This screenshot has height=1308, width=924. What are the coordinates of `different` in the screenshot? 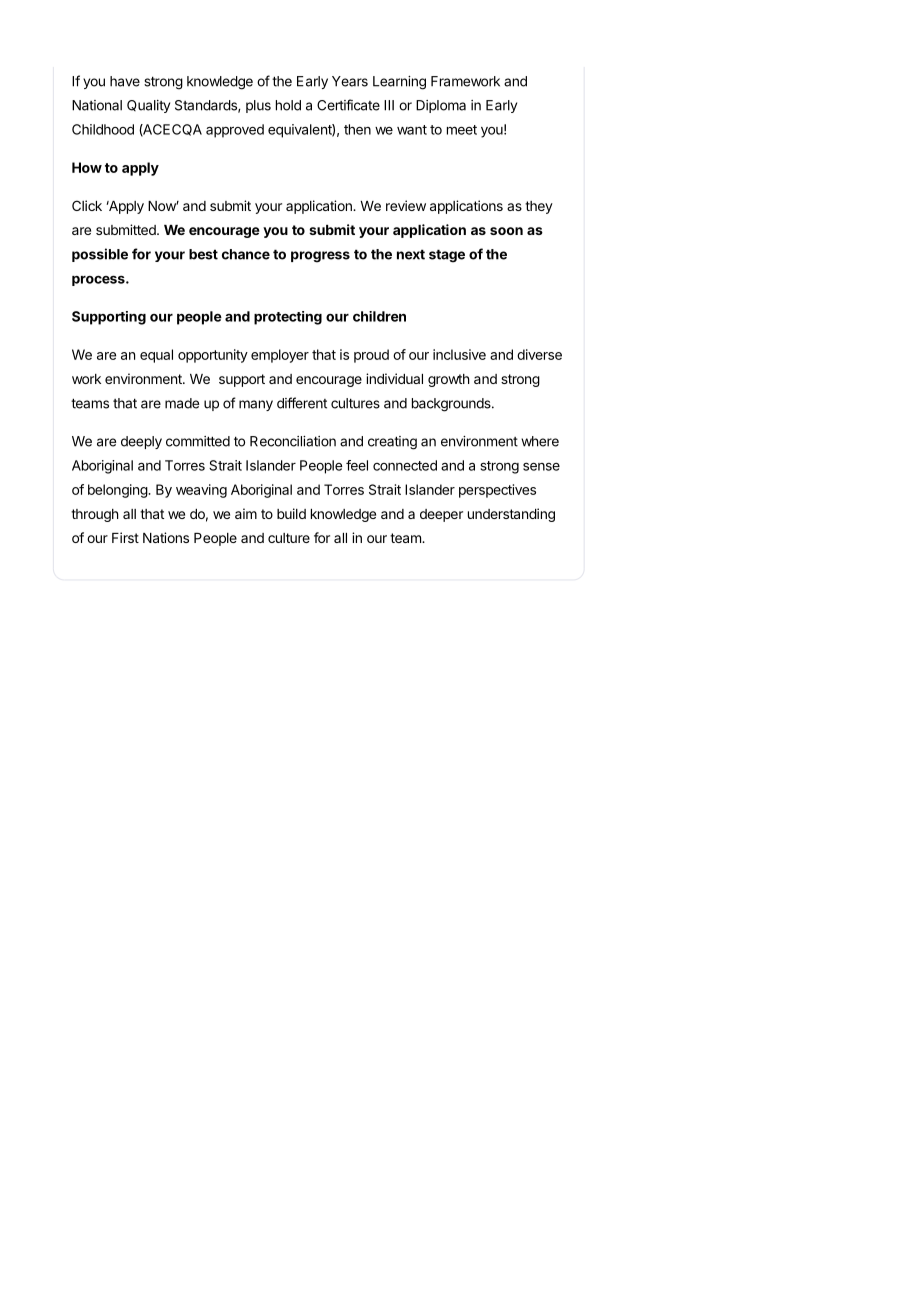 It's located at (302, 403).
